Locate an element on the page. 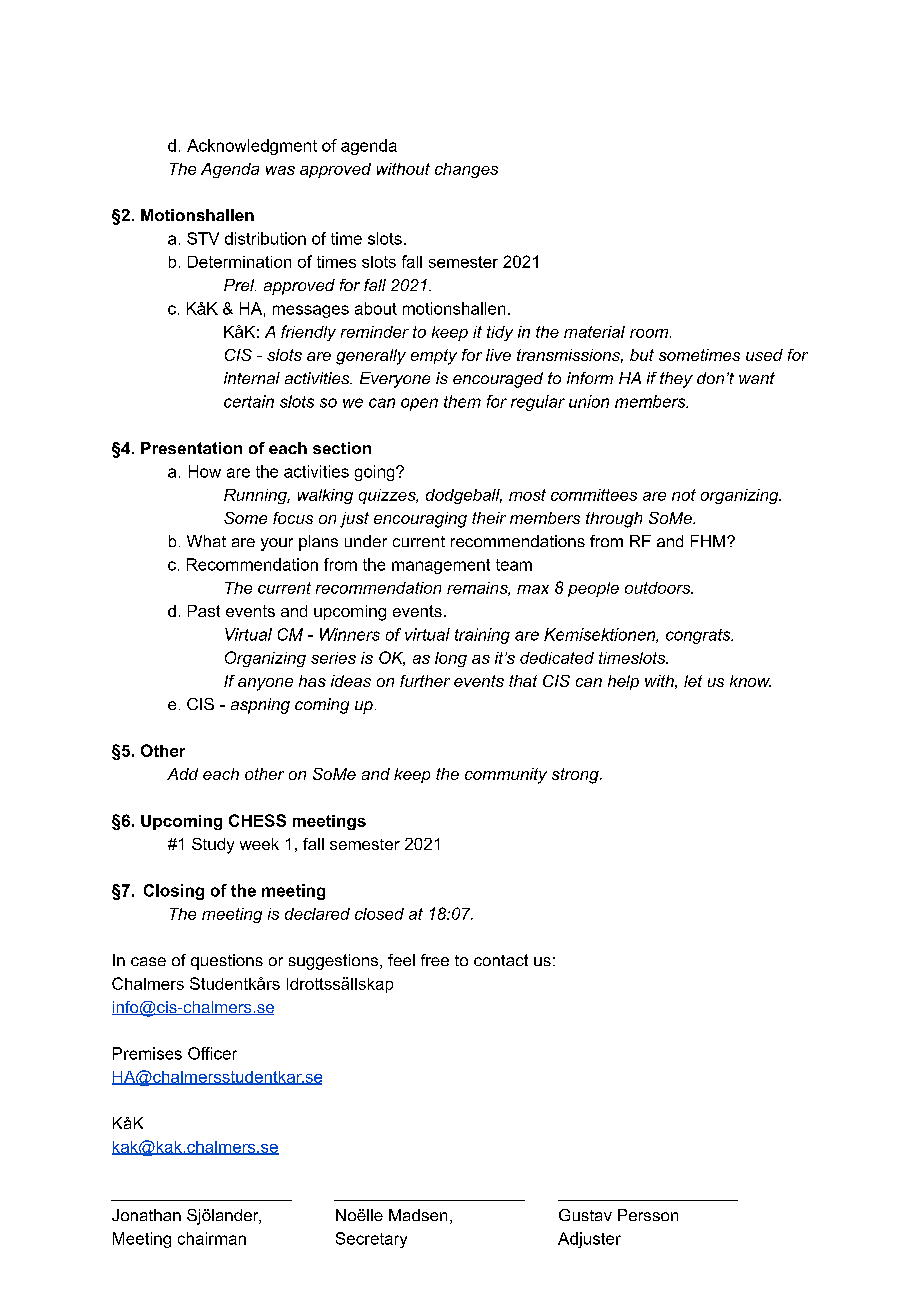 This page has width=924, height=1307. anyone is located at coordinates (265, 684).
